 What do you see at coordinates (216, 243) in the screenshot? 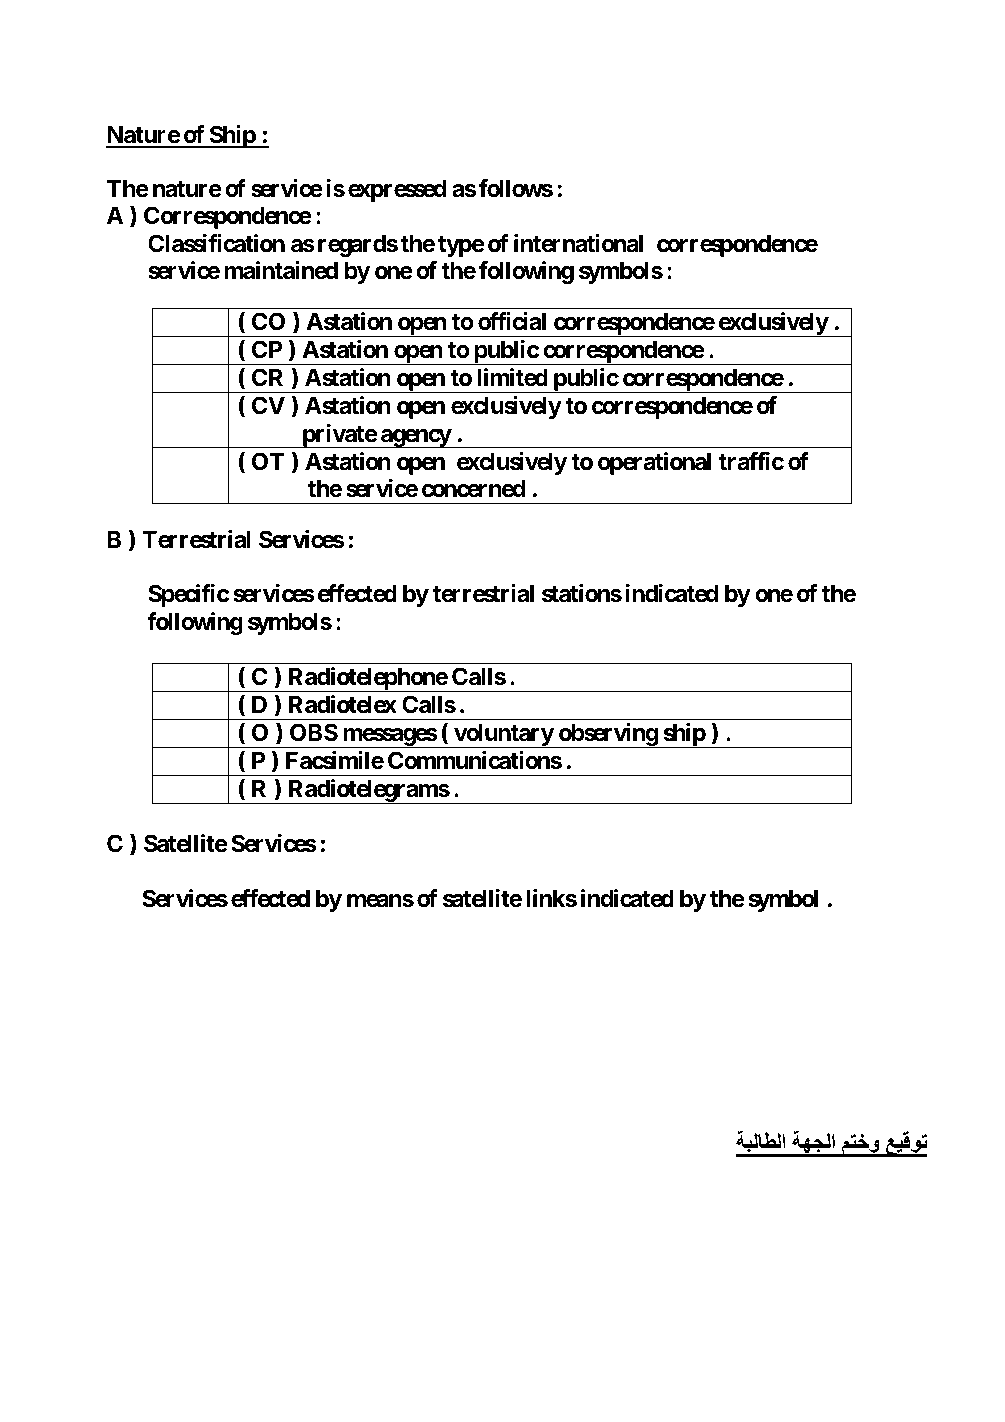
I see `Classification` at bounding box center [216, 243].
